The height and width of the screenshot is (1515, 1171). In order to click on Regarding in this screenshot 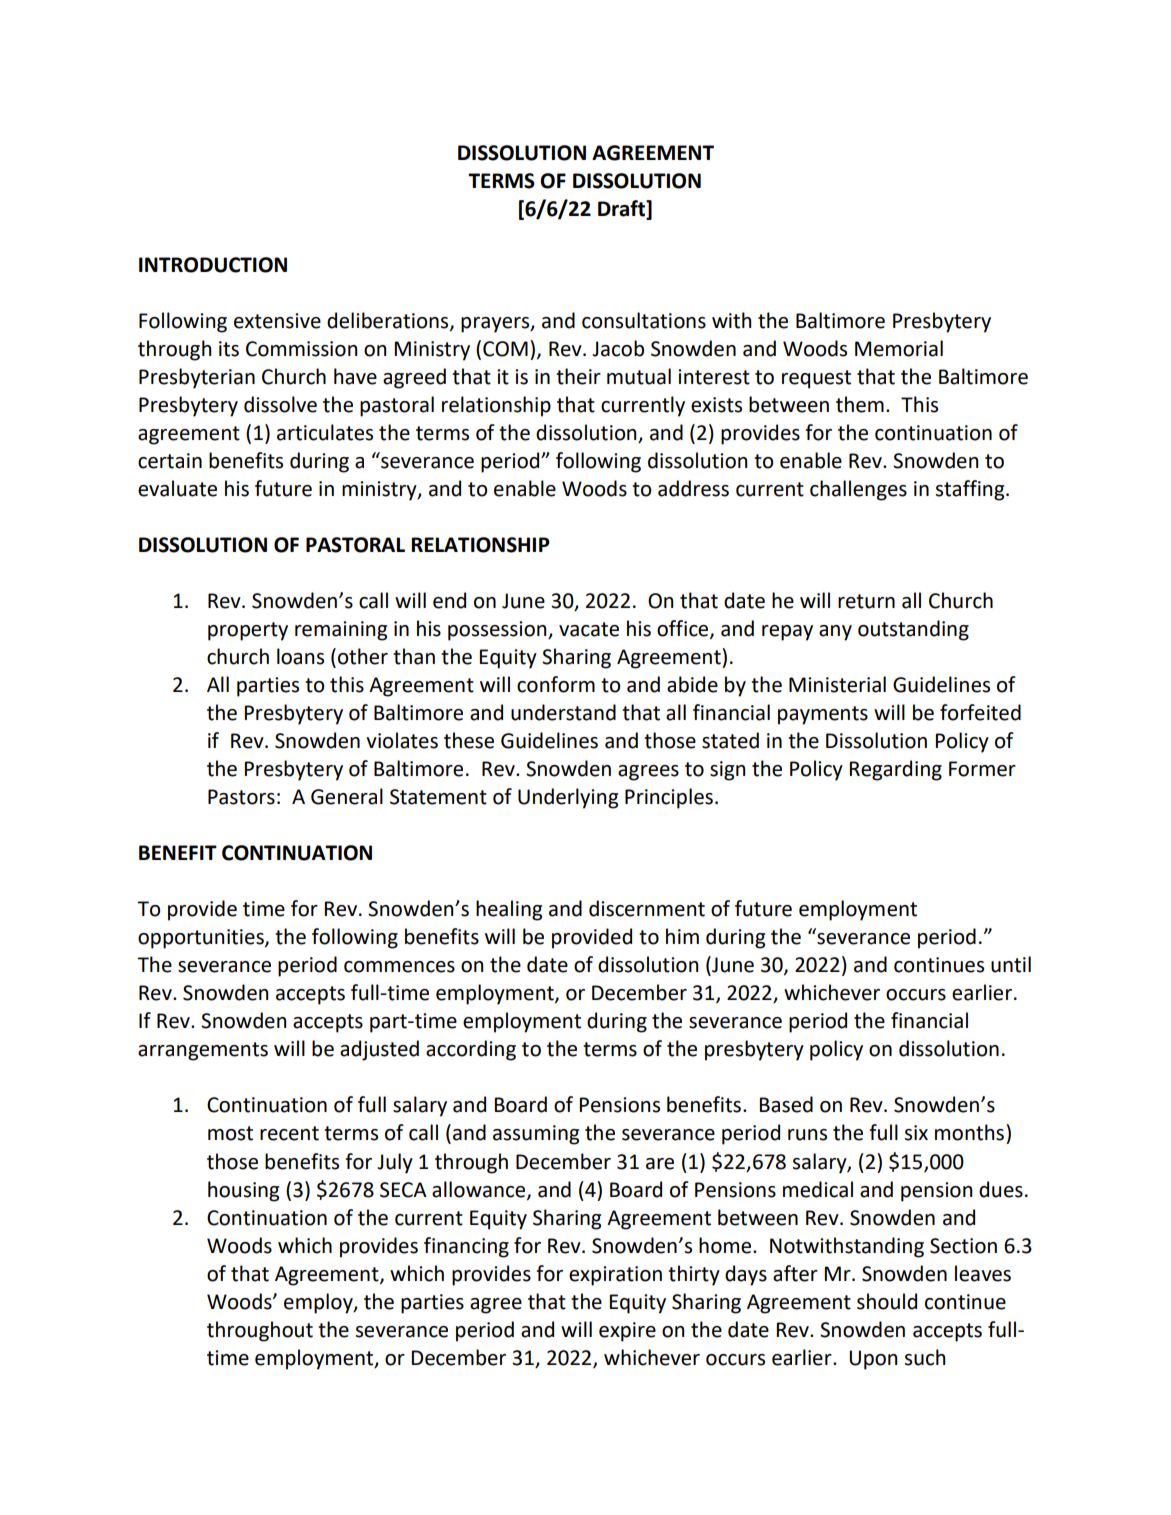, I will do `click(895, 770)`.
